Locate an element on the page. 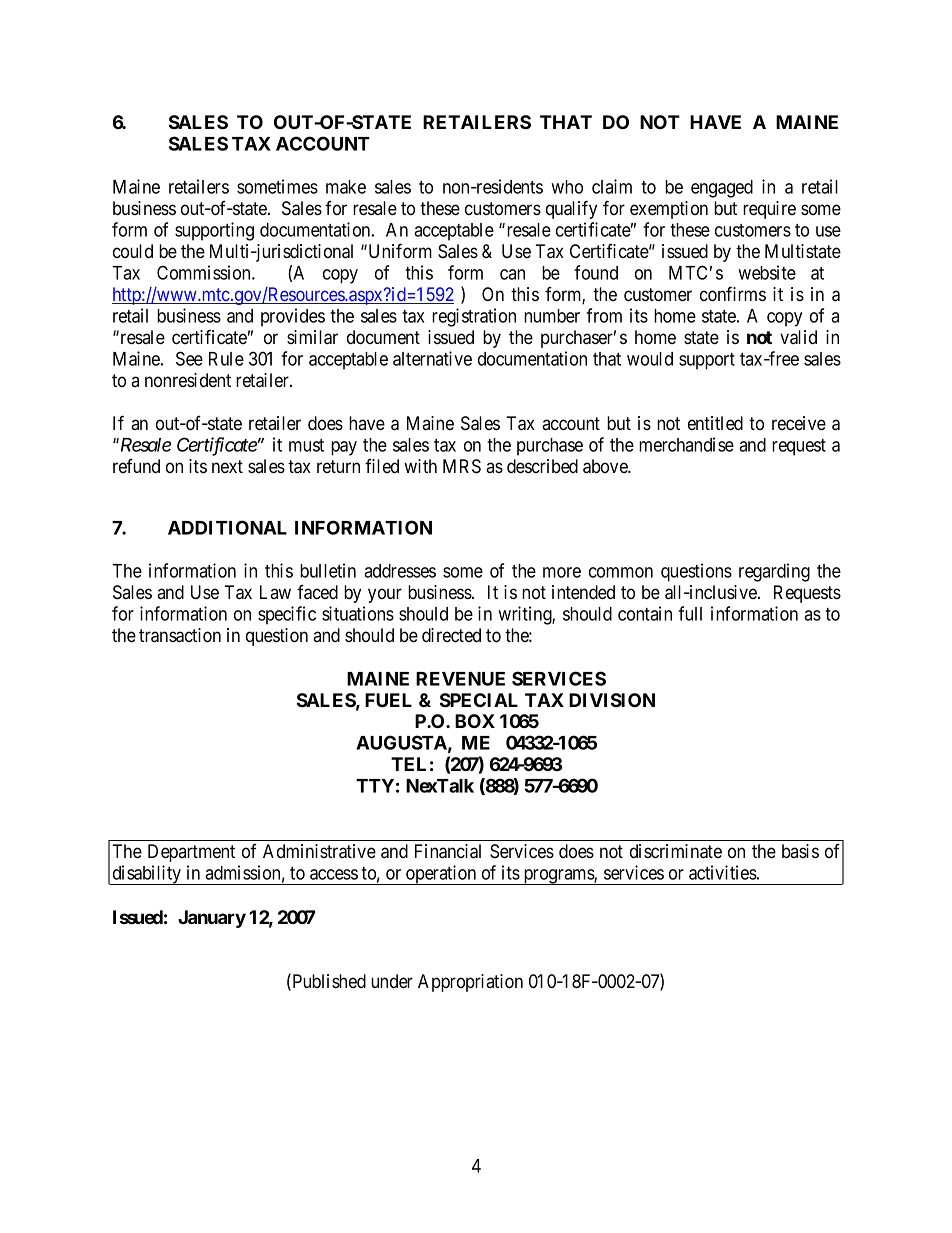  transaction is located at coordinates (180, 635).
